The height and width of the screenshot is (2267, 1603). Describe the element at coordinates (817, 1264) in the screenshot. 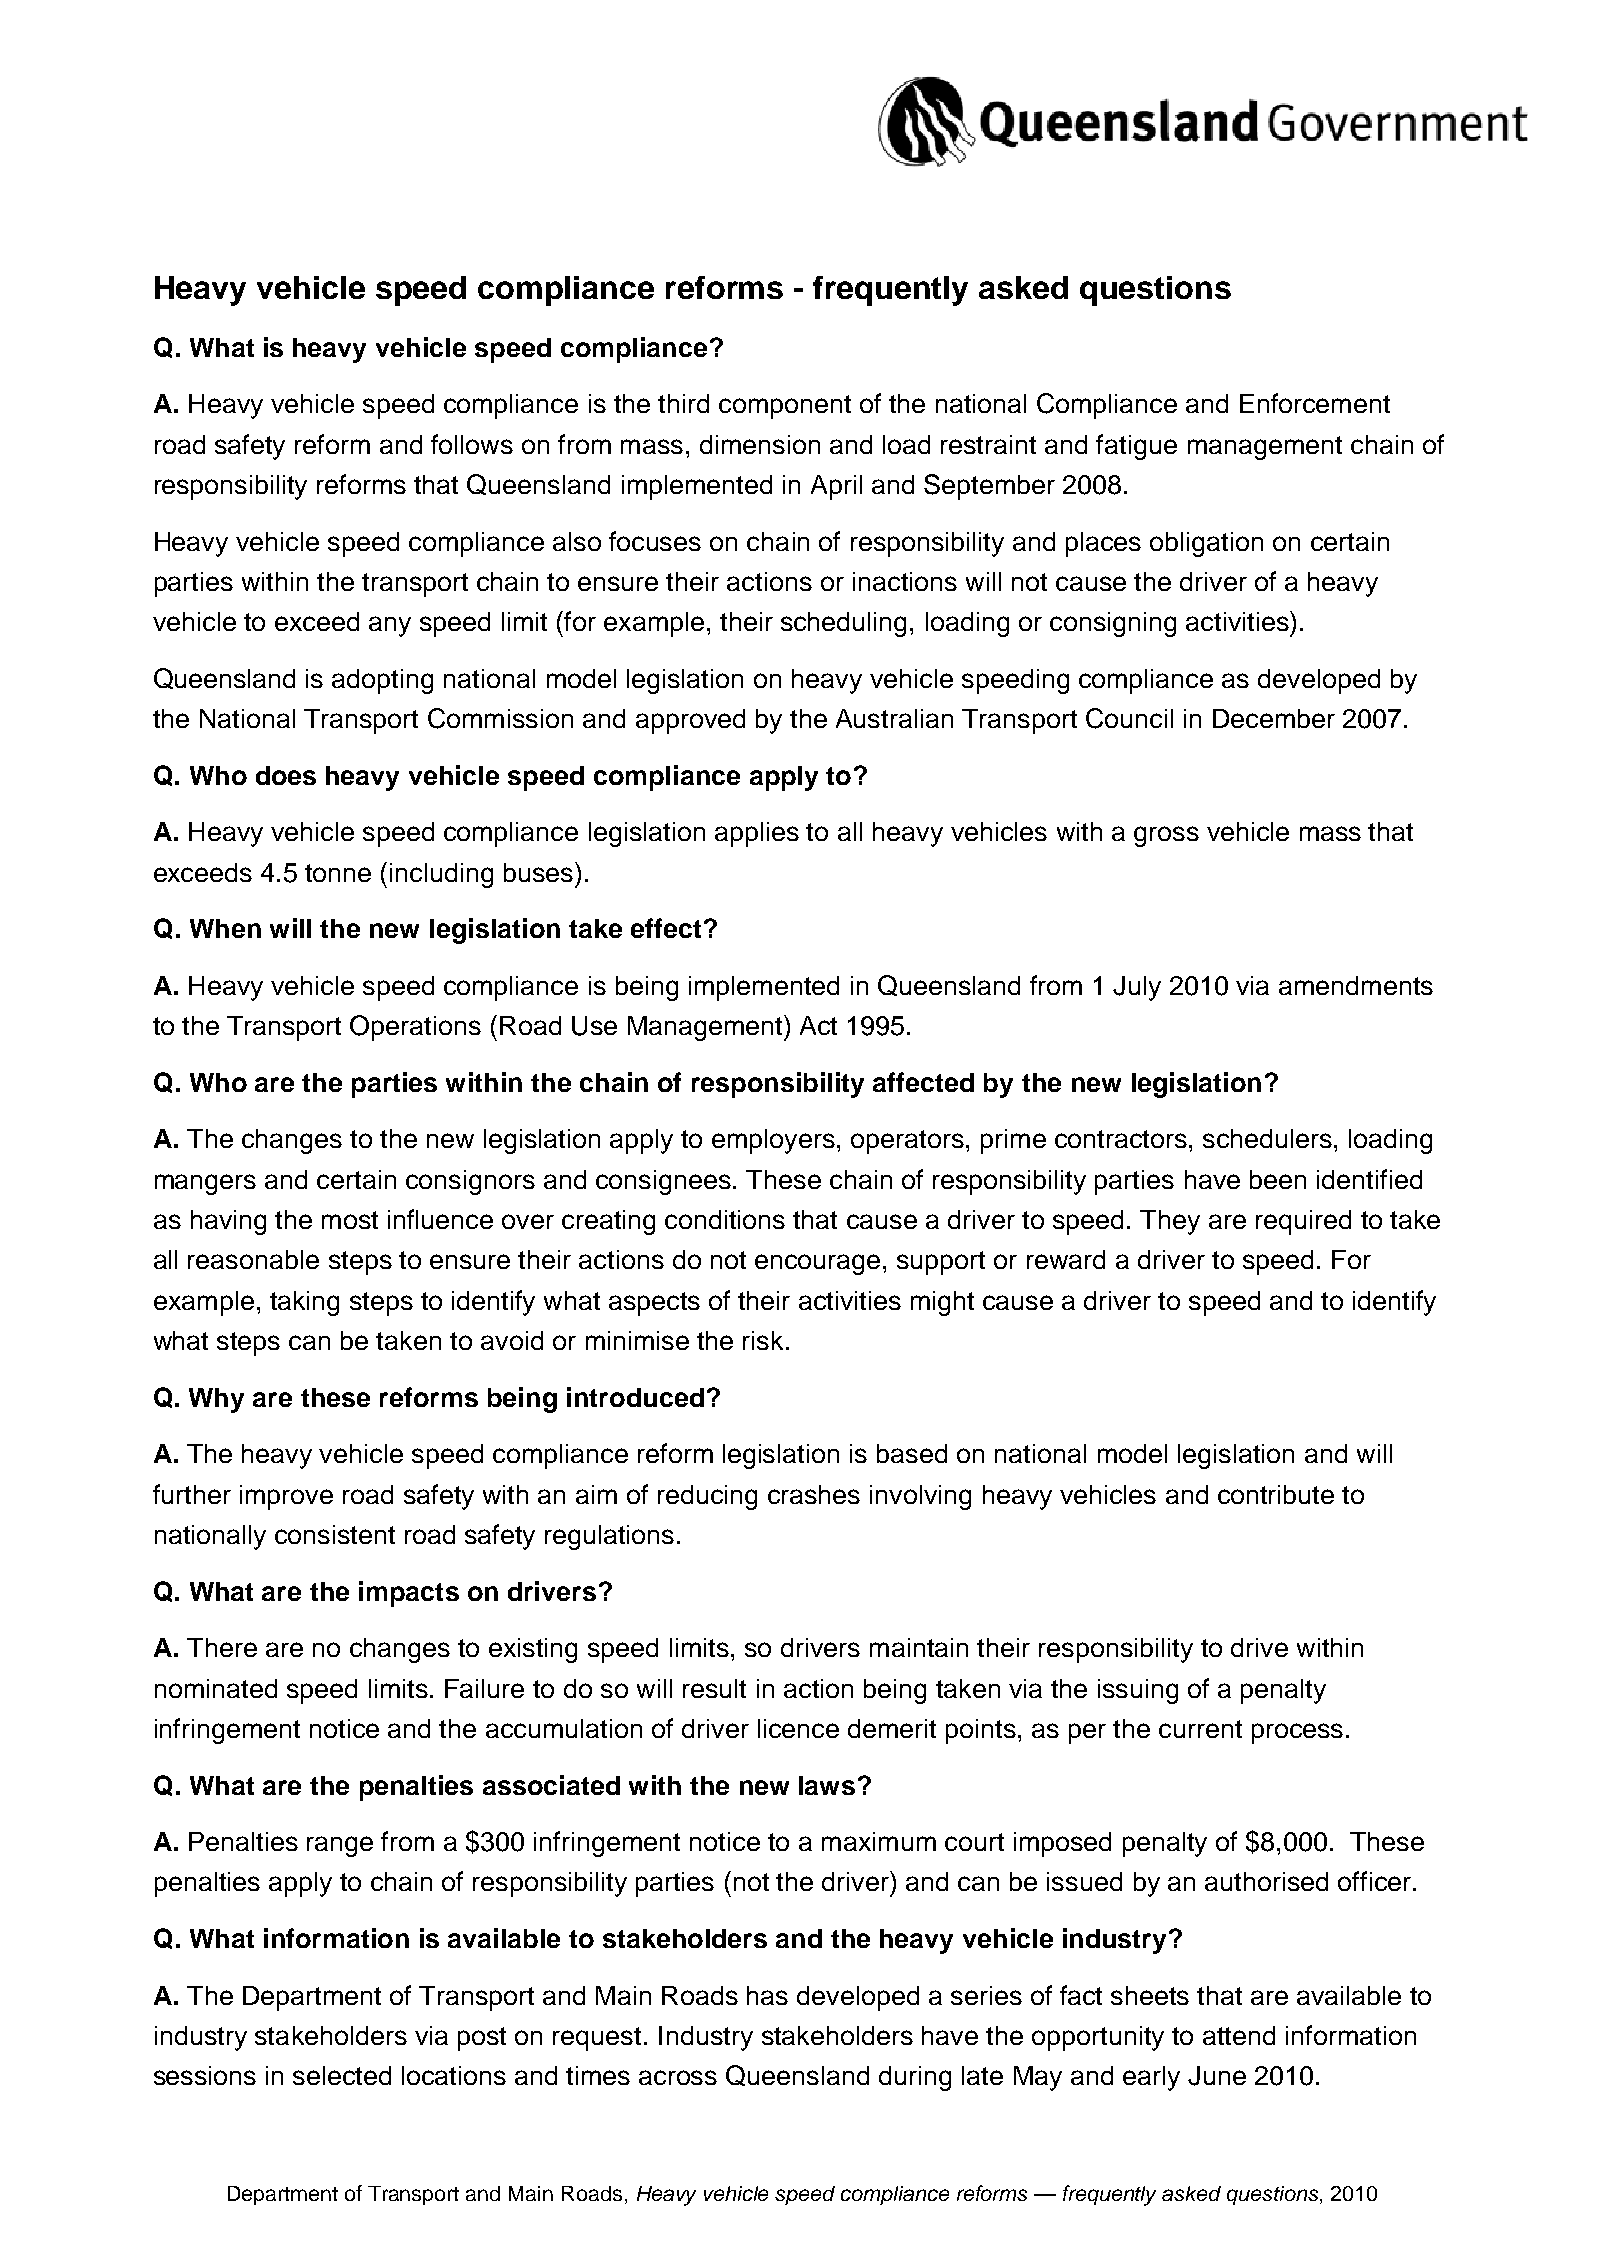

I see `encourage` at that location.
